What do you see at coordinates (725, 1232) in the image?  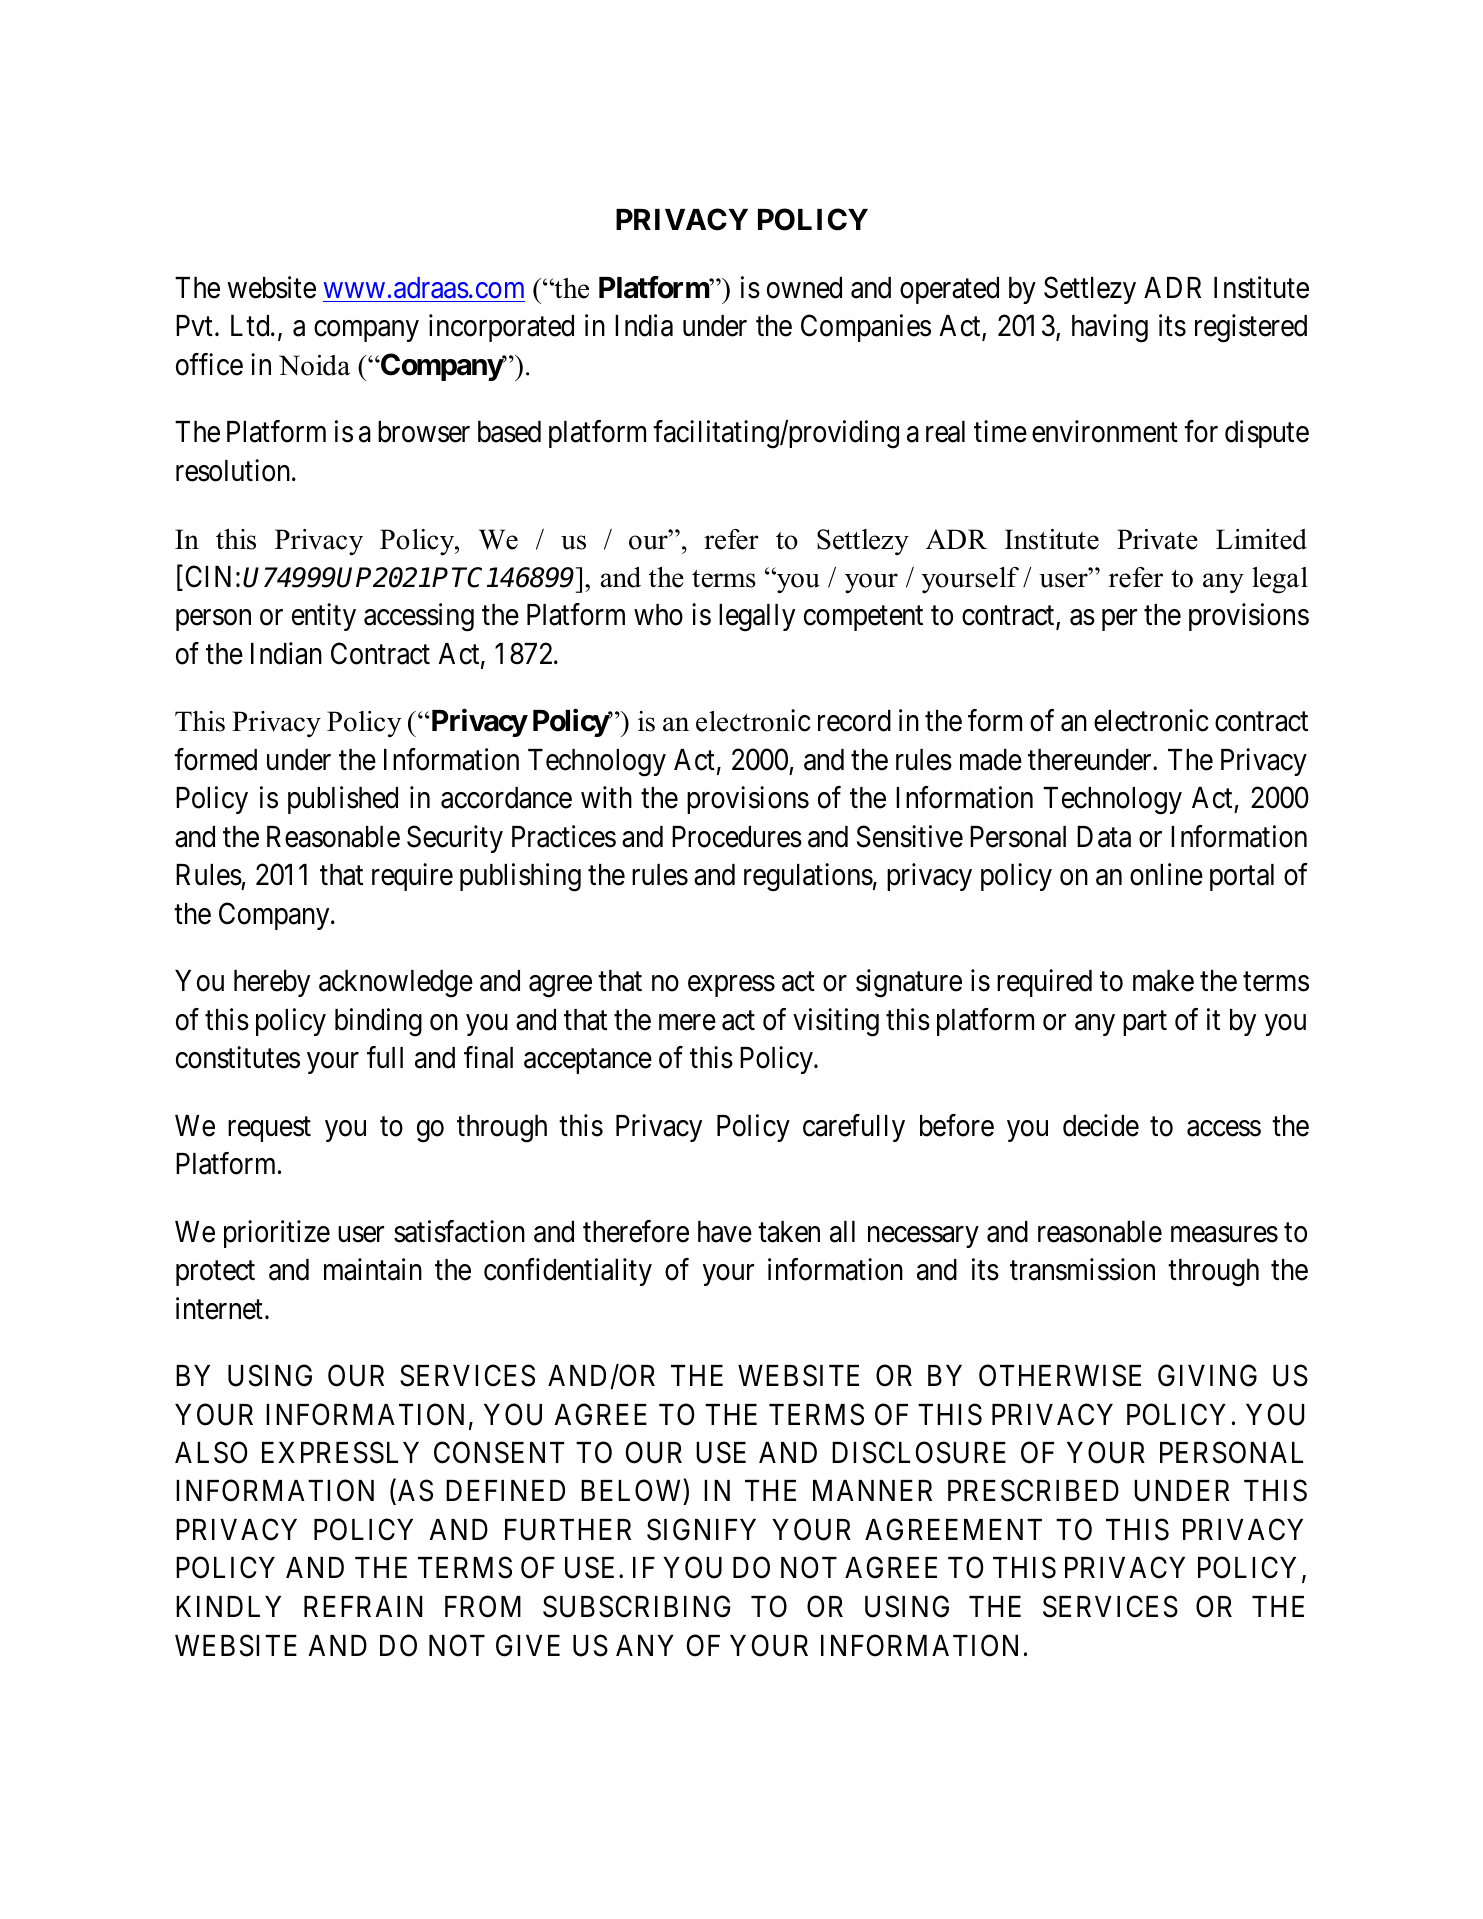 I see `have` at bounding box center [725, 1232].
